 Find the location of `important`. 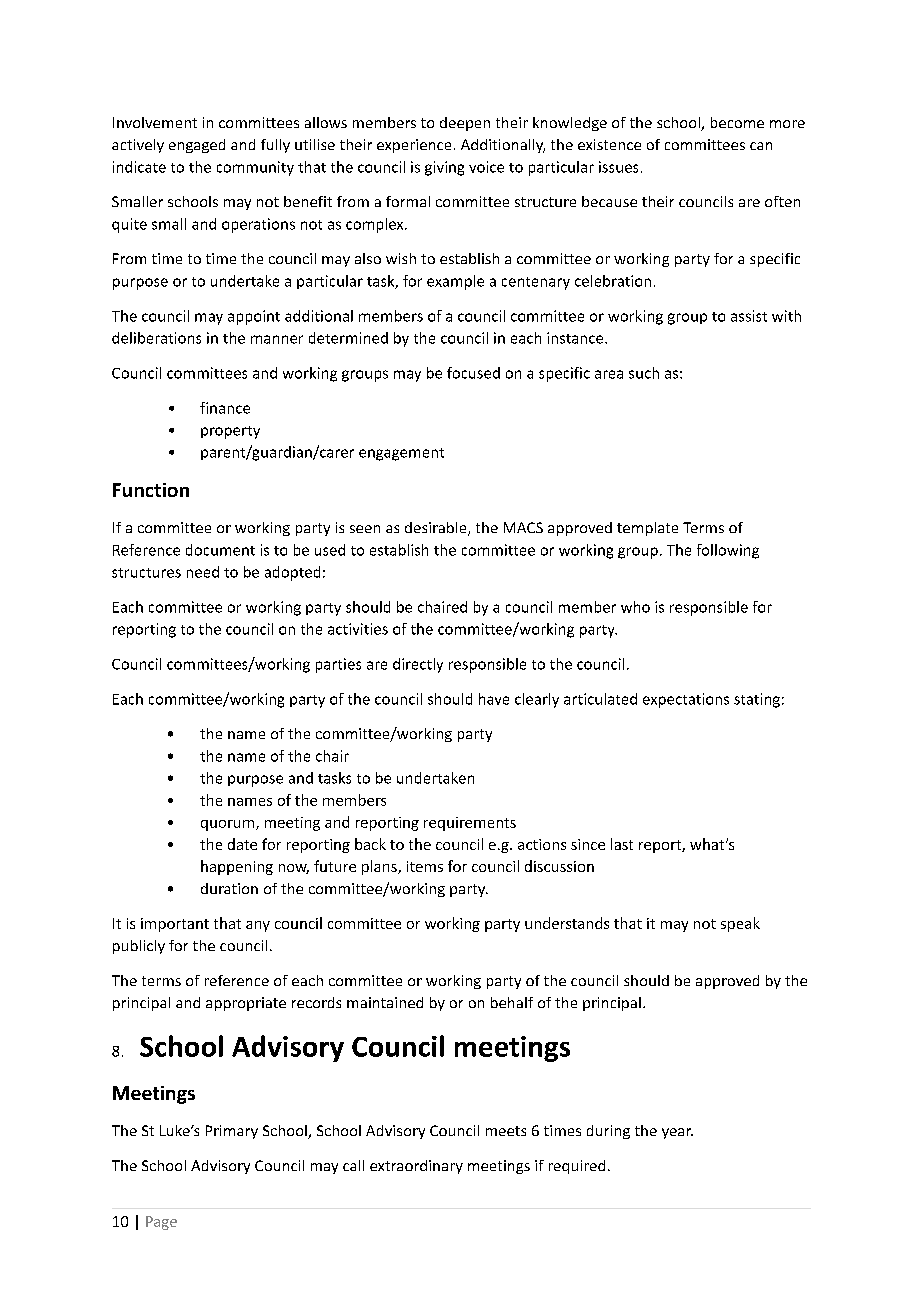

important is located at coordinates (175, 925).
